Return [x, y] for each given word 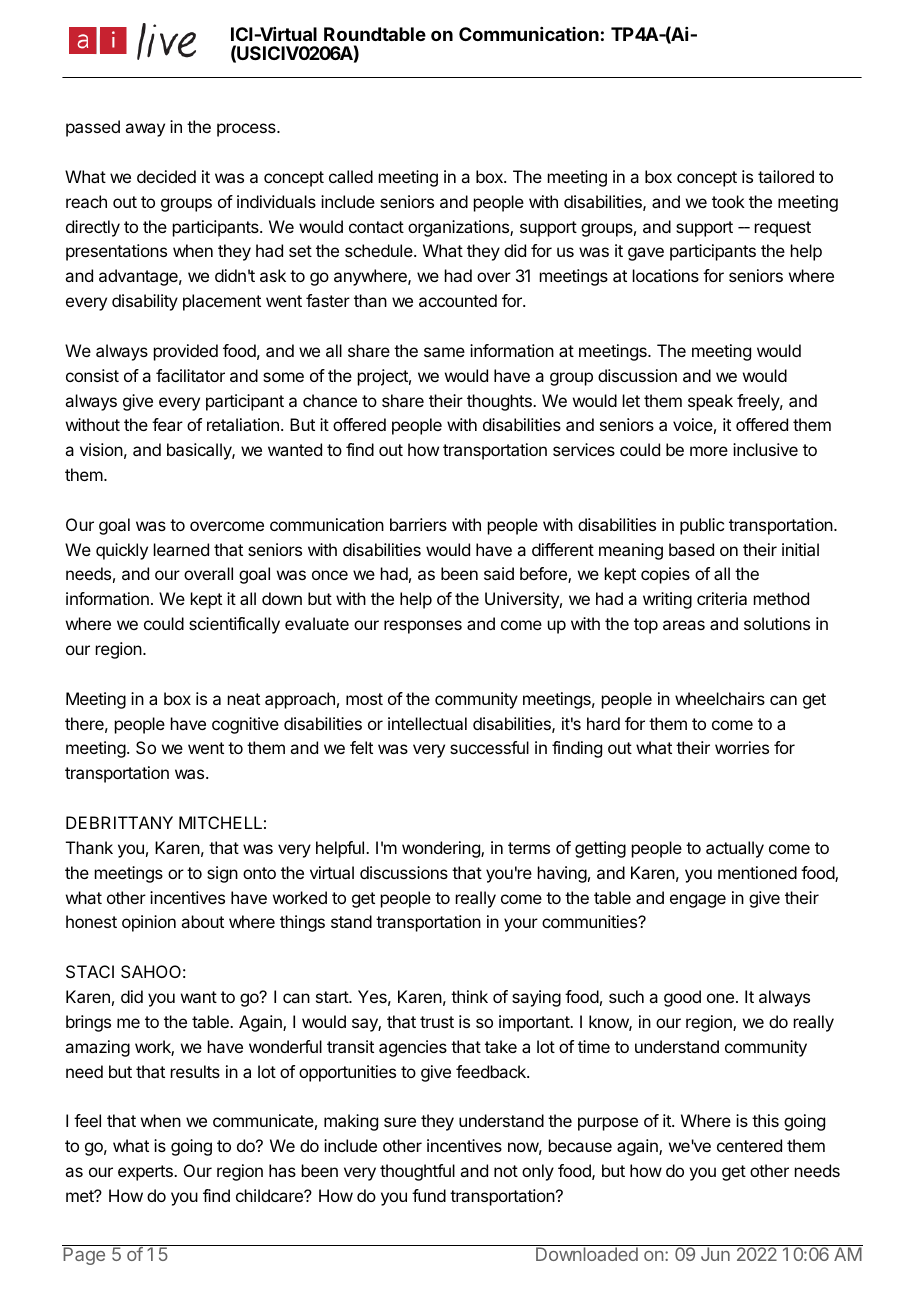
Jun [715, 1254]
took [728, 201]
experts [146, 1173]
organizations [459, 228]
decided [166, 176]
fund [429, 1195]
